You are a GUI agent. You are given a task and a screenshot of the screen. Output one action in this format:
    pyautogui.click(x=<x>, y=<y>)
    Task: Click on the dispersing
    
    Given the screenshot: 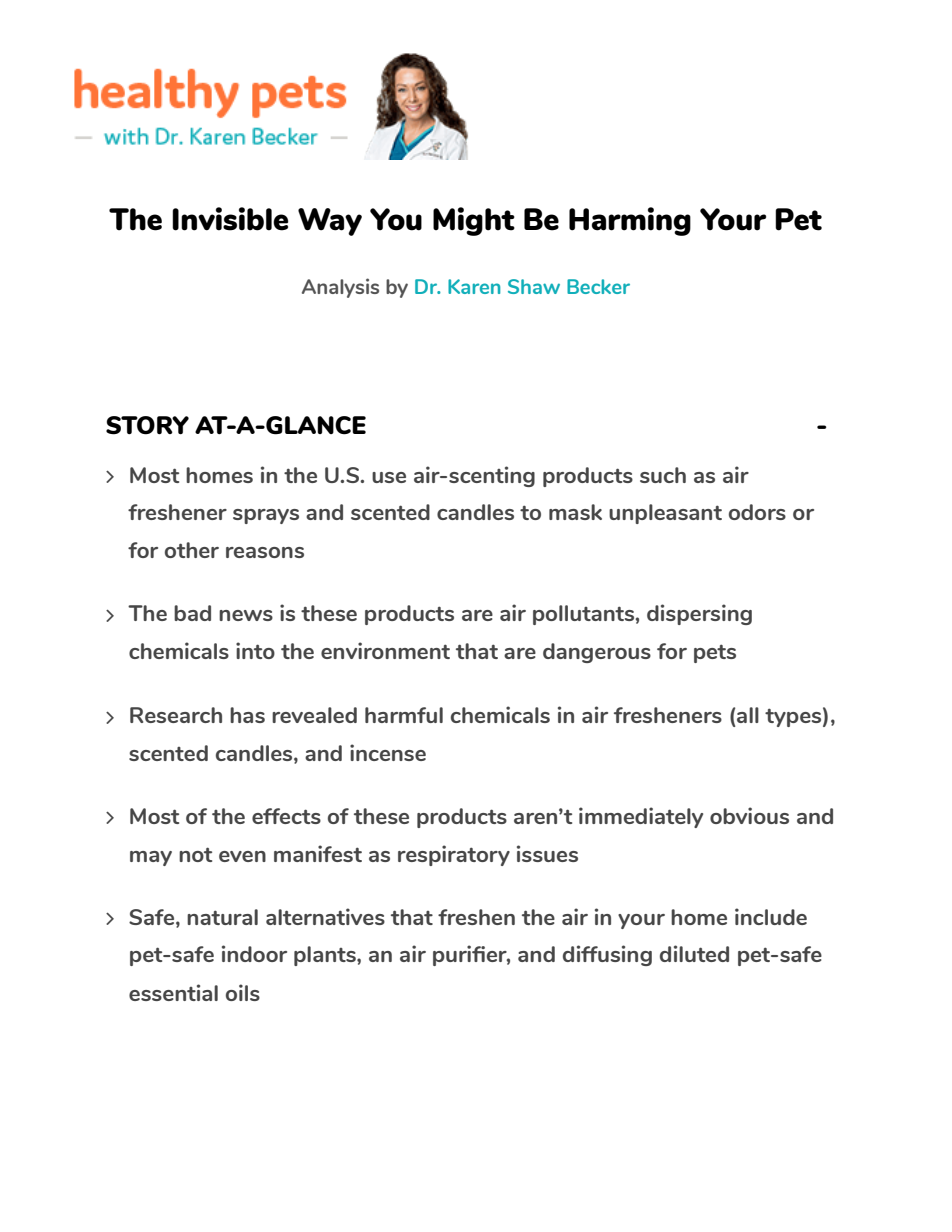 What is the action you would take?
    pyautogui.click(x=699, y=614)
